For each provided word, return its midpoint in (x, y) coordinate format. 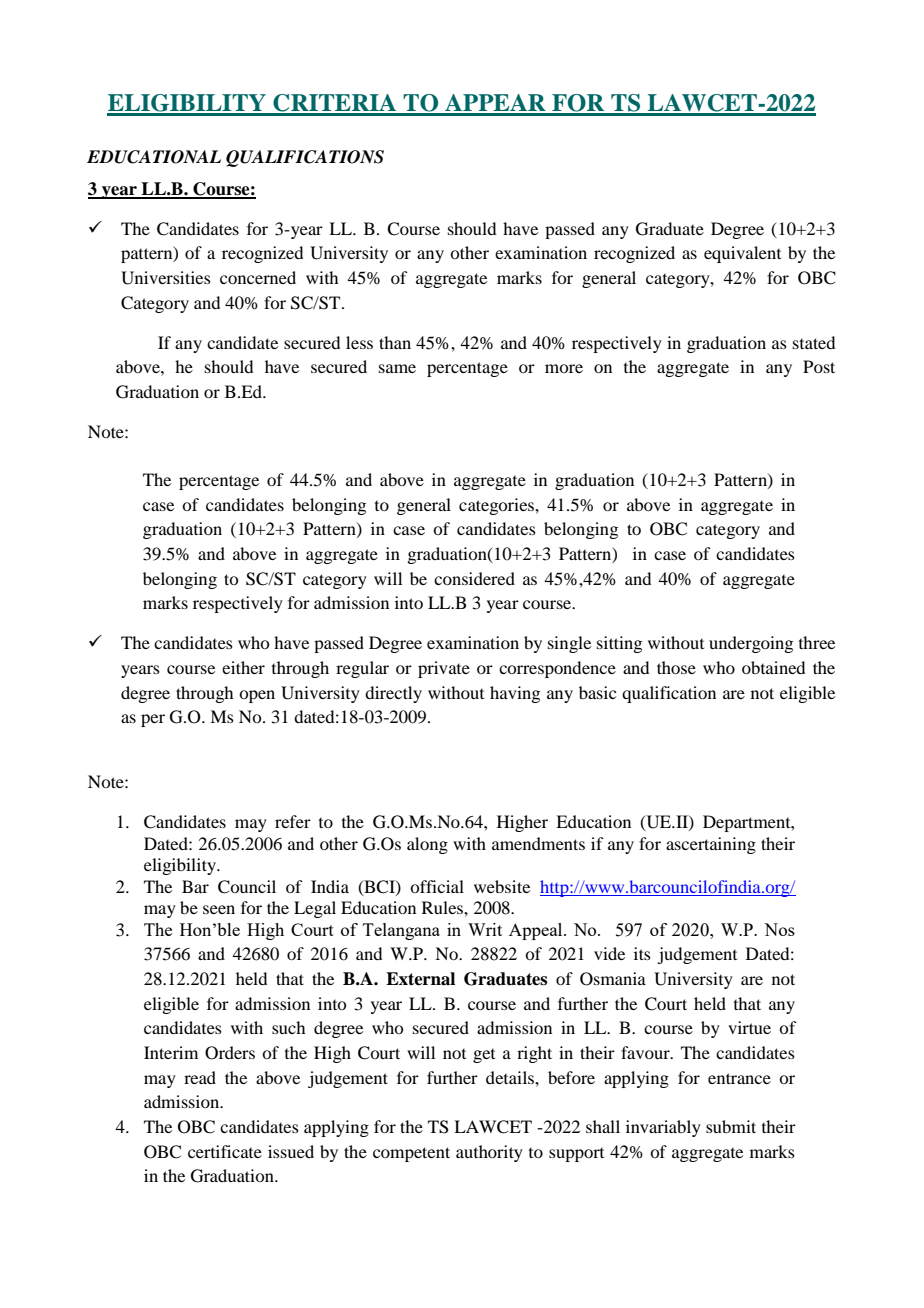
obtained (773, 667)
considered (474, 578)
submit (731, 1126)
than (395, 342)
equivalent (742, 254)
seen (219, 909)
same (397, 368)
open (257, 696)
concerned (258, 277)
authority (489, 1153)
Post (819, 366)
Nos (779, 929)
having (515, 694)
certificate (225, 1151)
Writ (485, 929)
